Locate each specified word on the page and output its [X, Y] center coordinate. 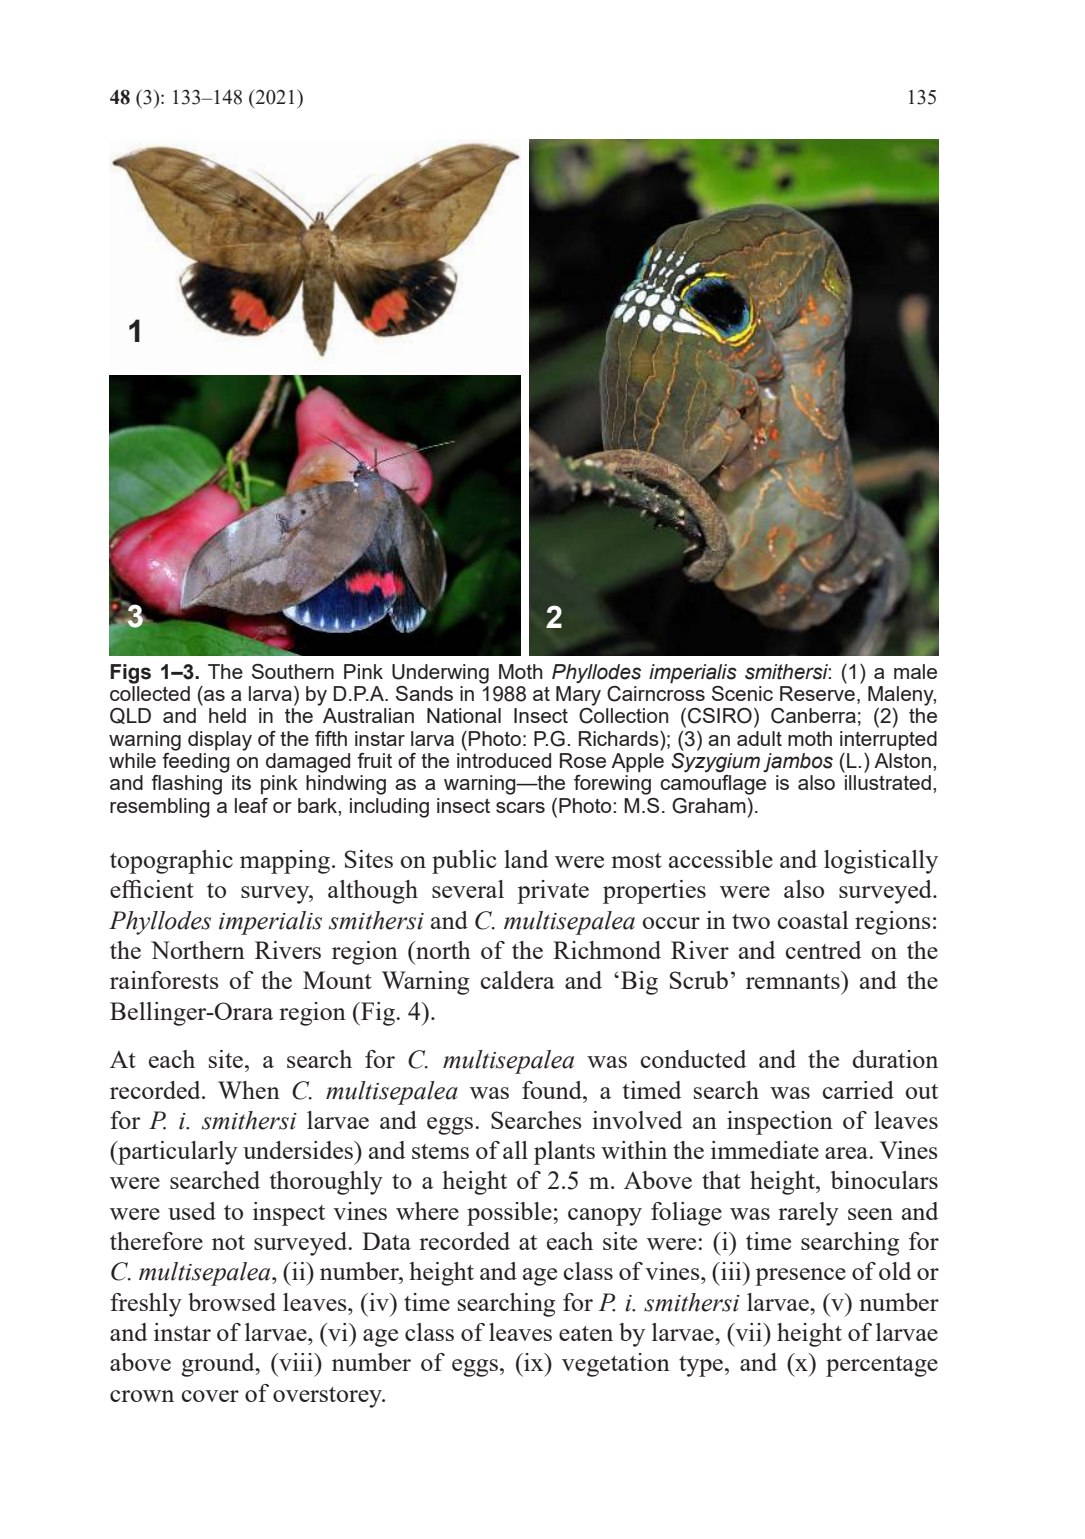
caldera [518, 980]
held [227, 715]
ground [219, 1365]
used [192, 1211]
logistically [881, 862]
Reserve [817, 693]
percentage [882, 1366]
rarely [808, 1214]
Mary [578, 696]
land [526, 859]
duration [895, 1059]
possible [510, 1214]
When [249, 1090]
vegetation [616, 1365]
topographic [171, 862]
